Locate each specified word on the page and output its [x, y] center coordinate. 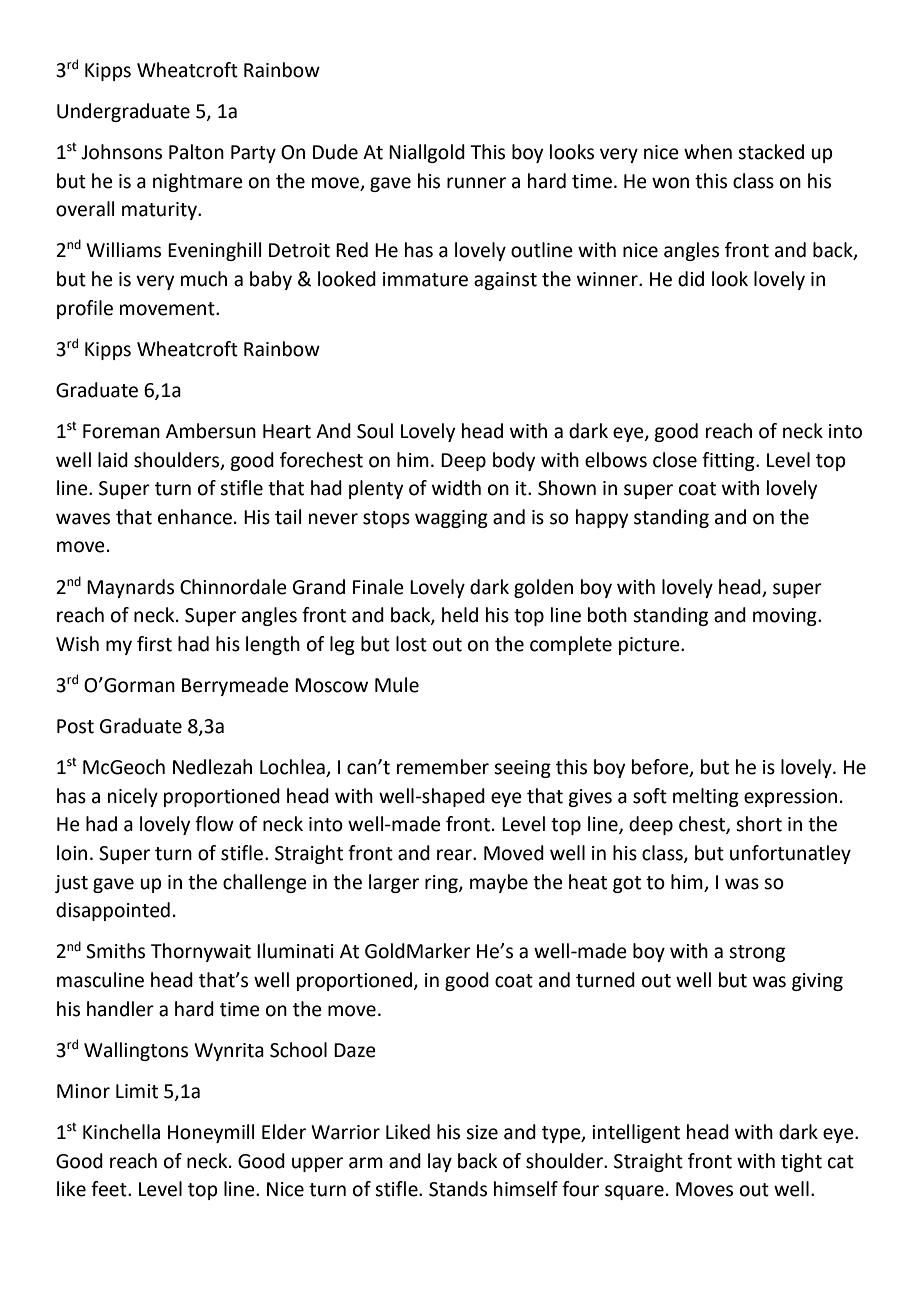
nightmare [198, 182]
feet [110, 1189]
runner [476, 183]
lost [411, 644]
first [154, 644]
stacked [771, 152]
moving [786, 617]
